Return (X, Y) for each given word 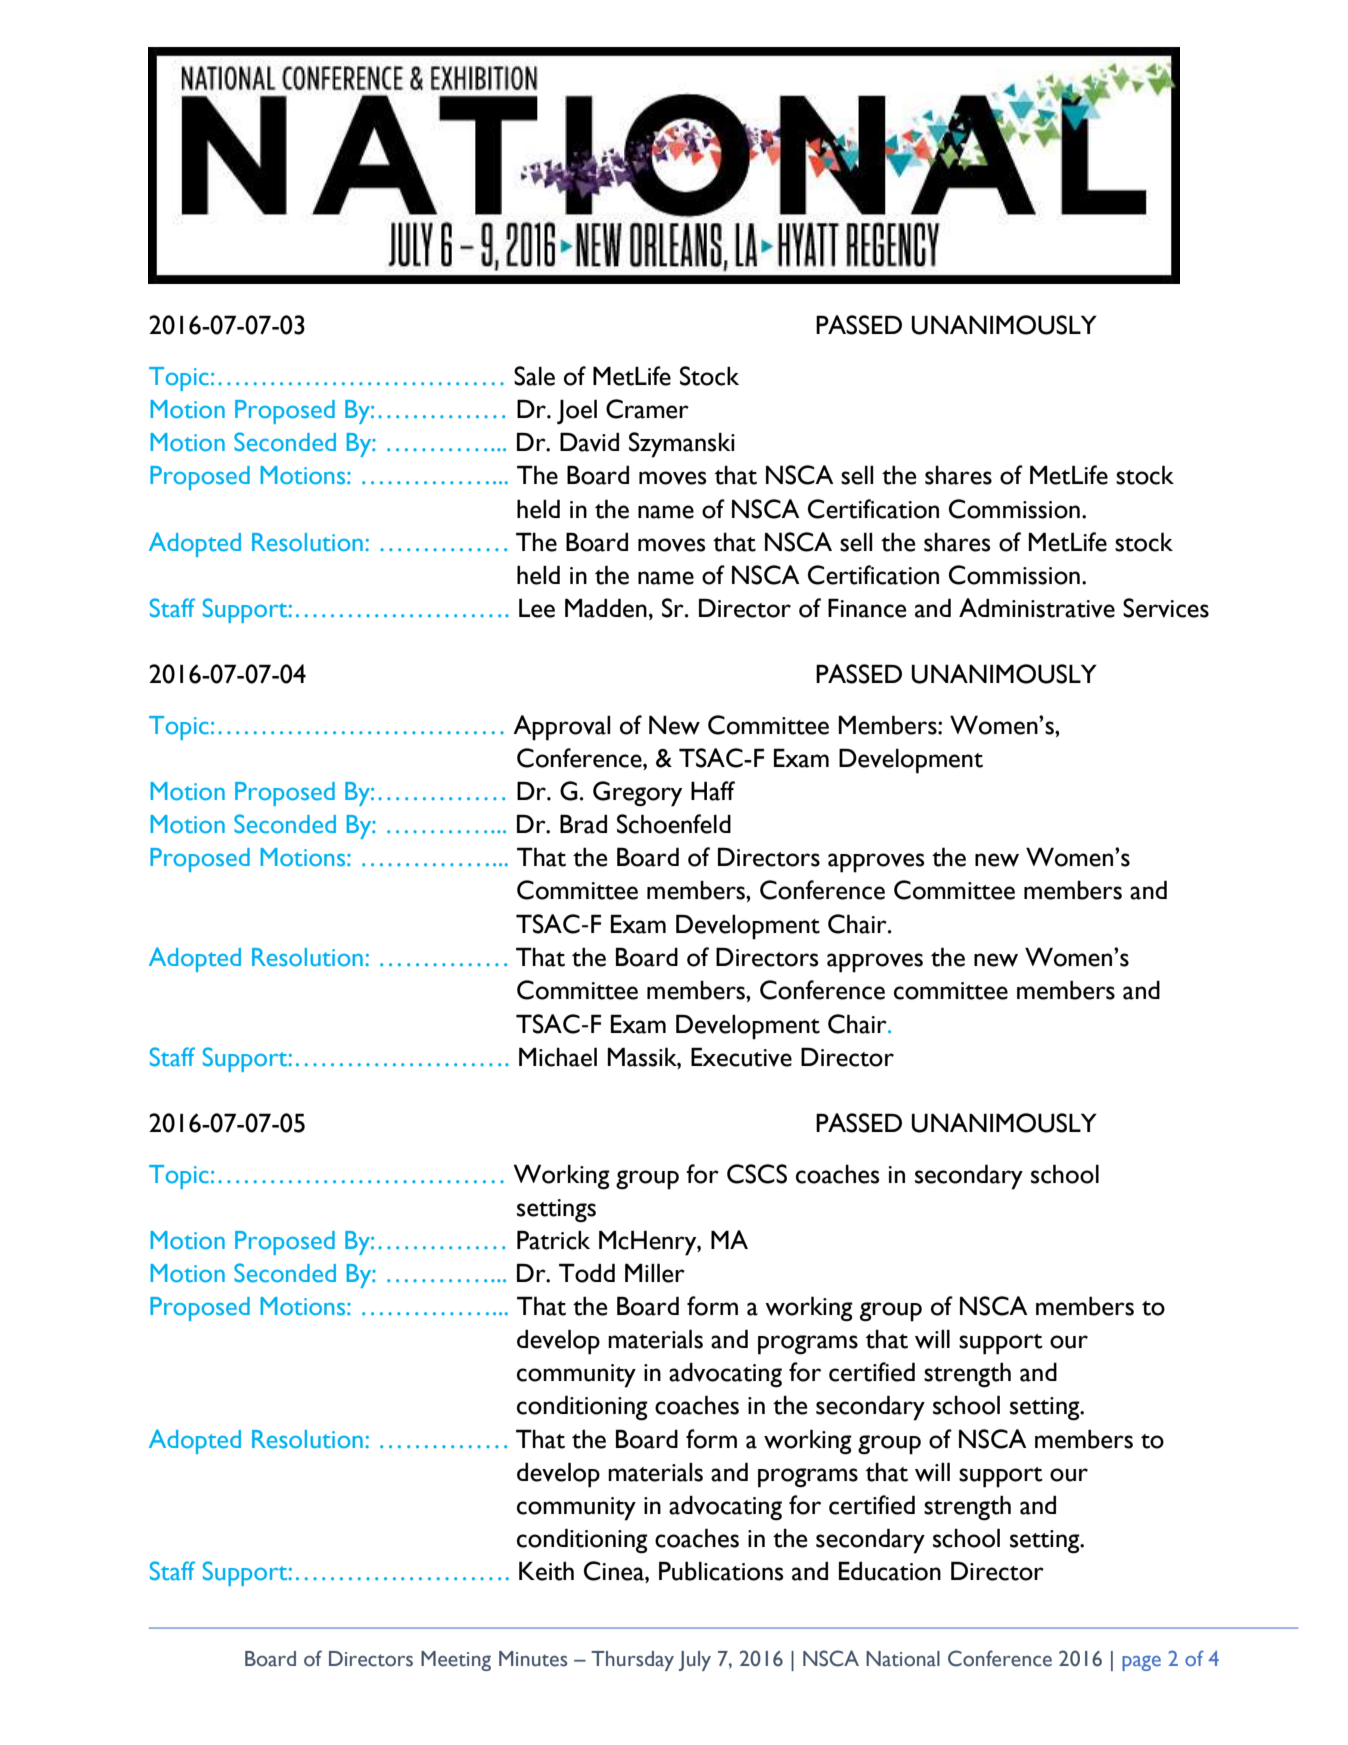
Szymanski (682, 445)
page (1141, 1663)
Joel (577, 412)
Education (890, 1571)
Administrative (1037, 608)
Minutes (533, 1659)
